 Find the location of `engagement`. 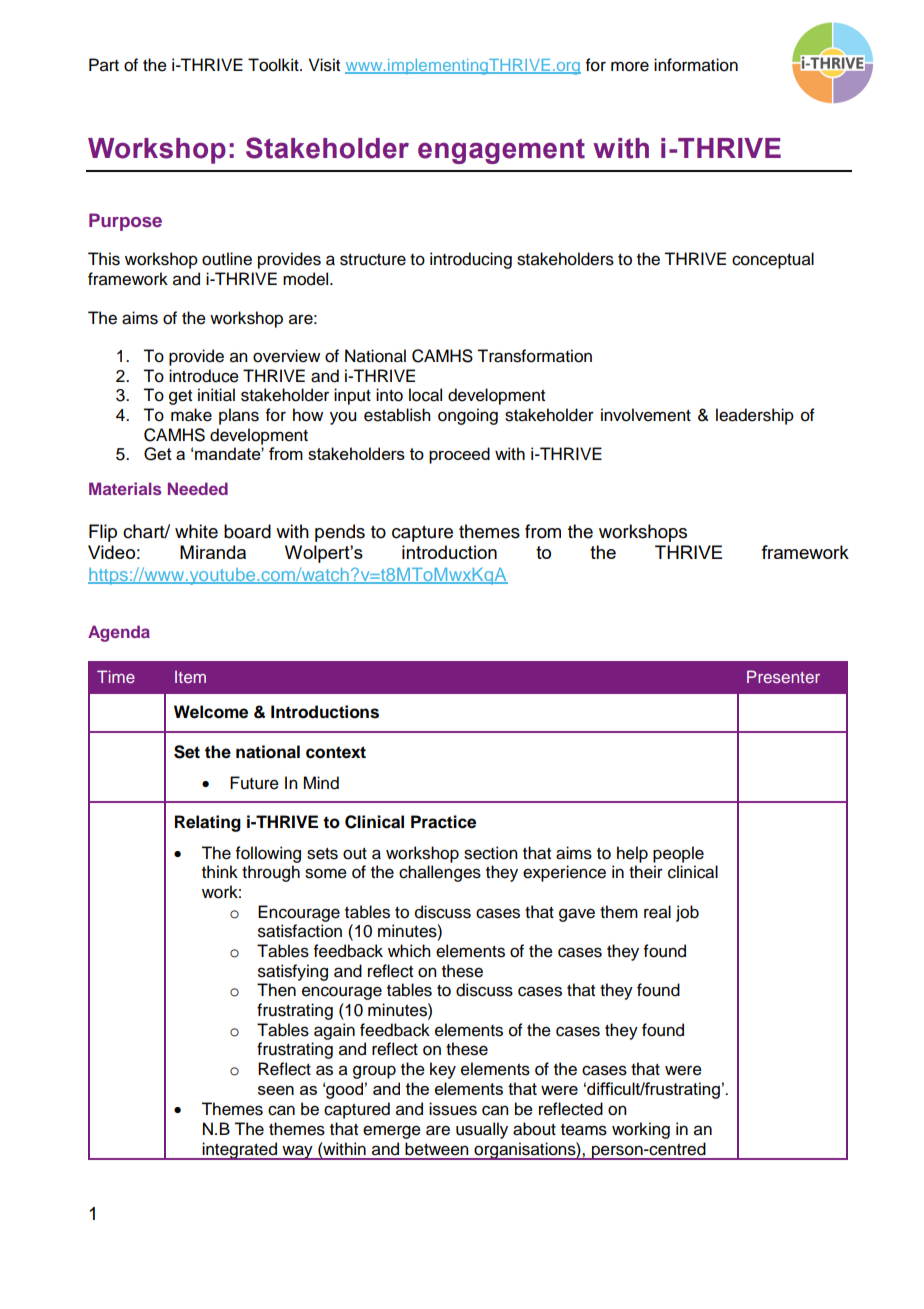

engagement is located at coordinates (501, 151).
